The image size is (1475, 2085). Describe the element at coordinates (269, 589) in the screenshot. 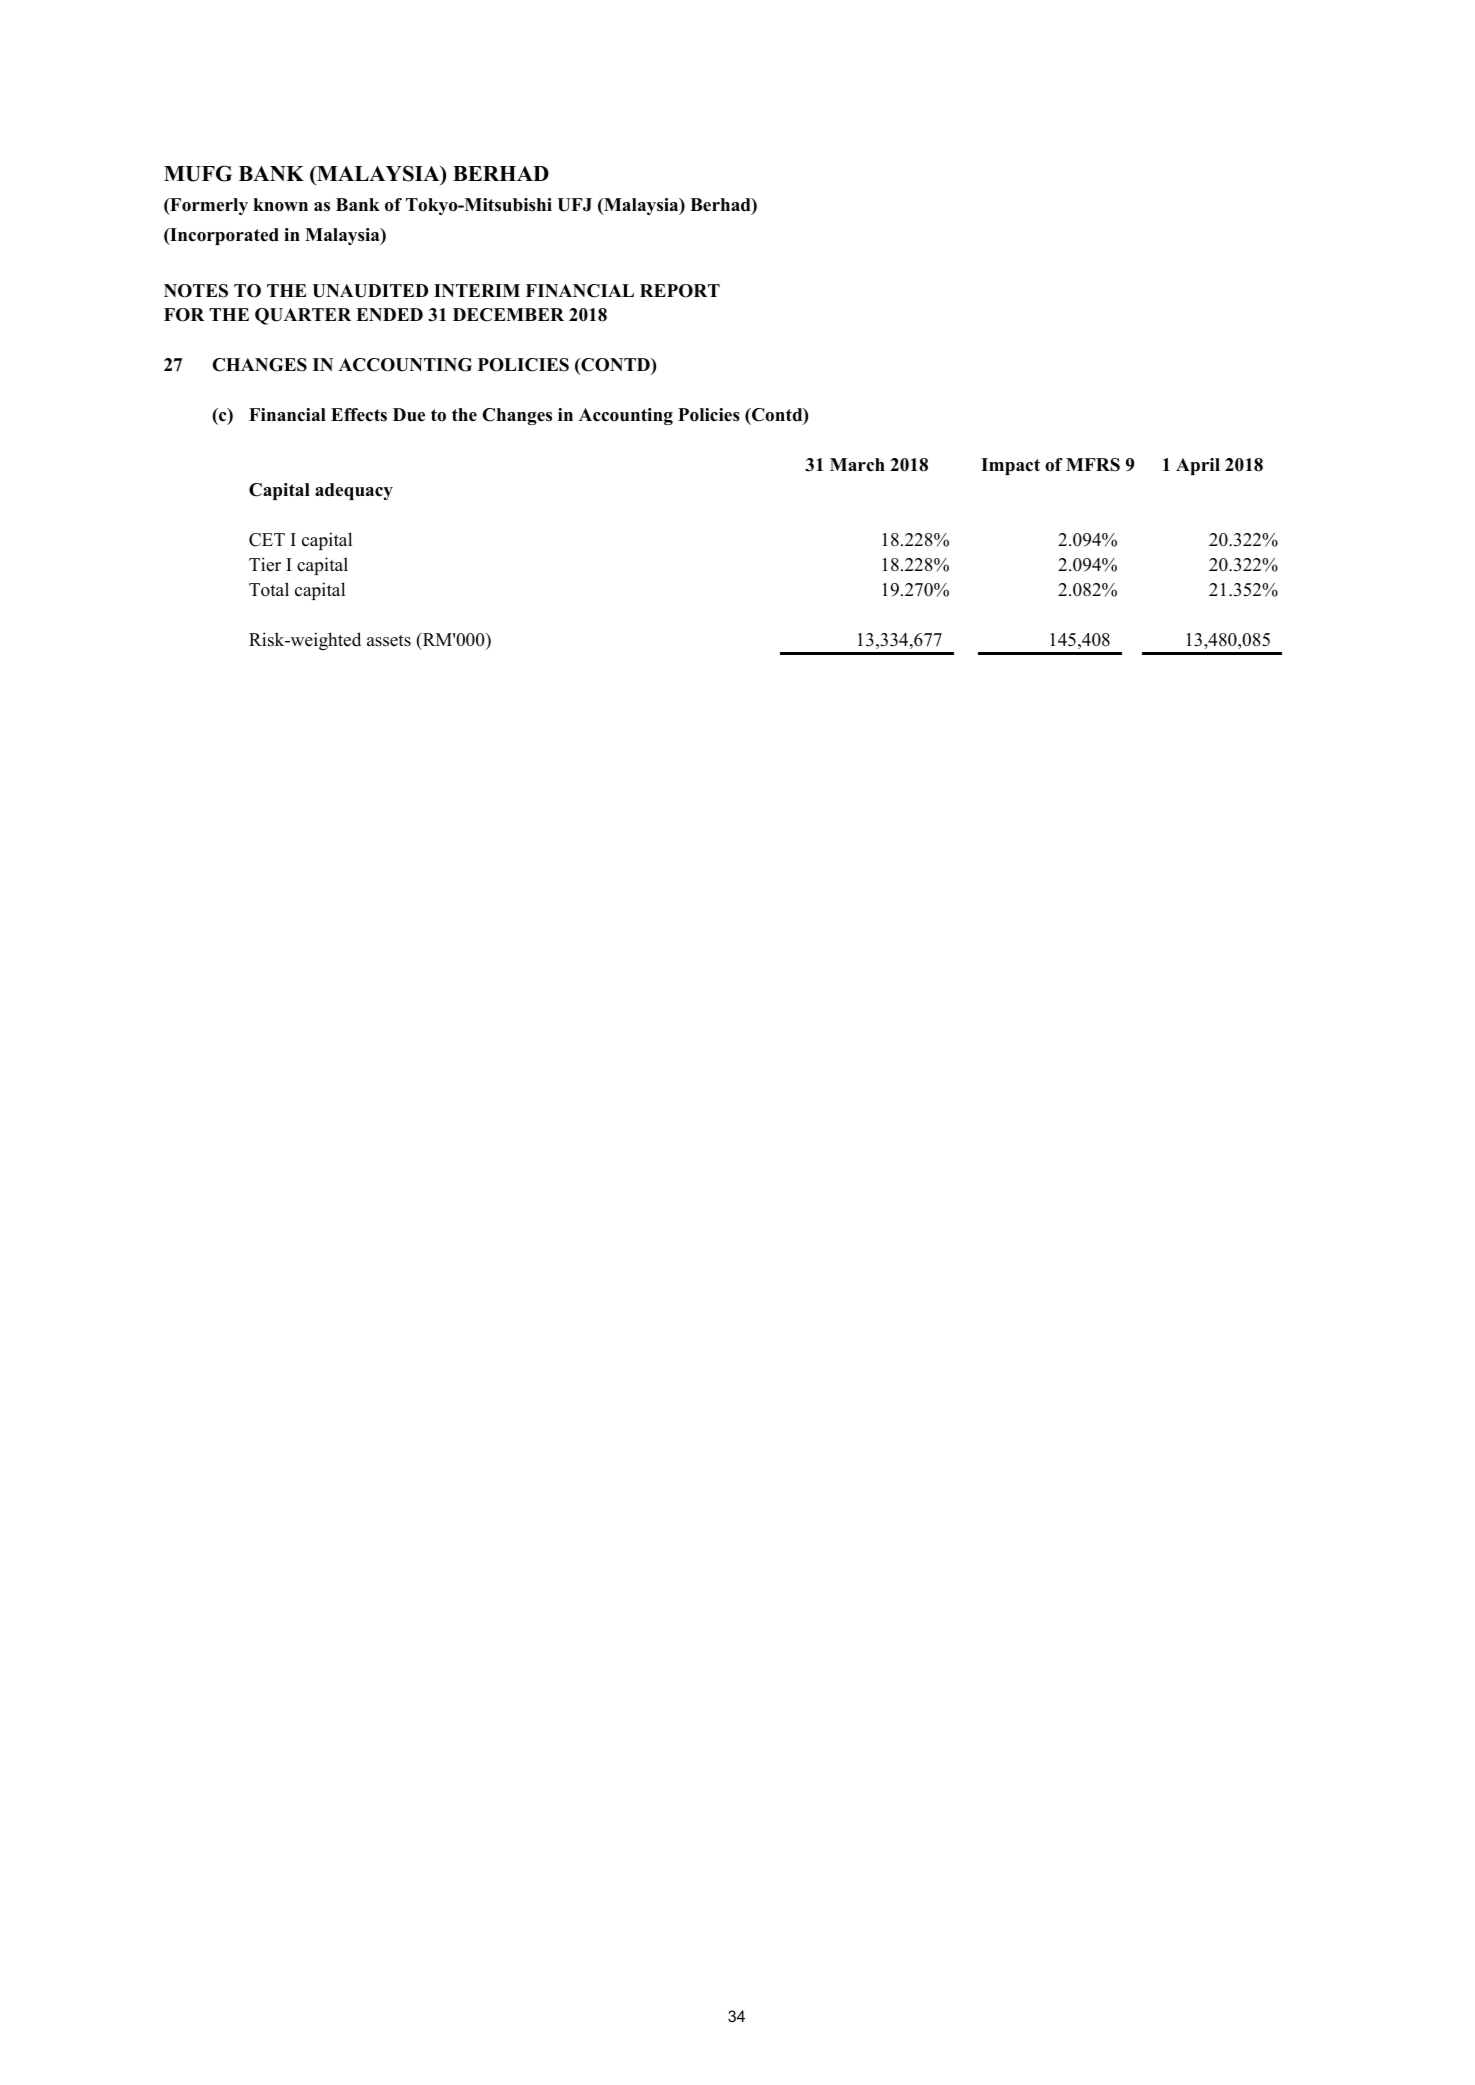

I see `Total` at that location.
